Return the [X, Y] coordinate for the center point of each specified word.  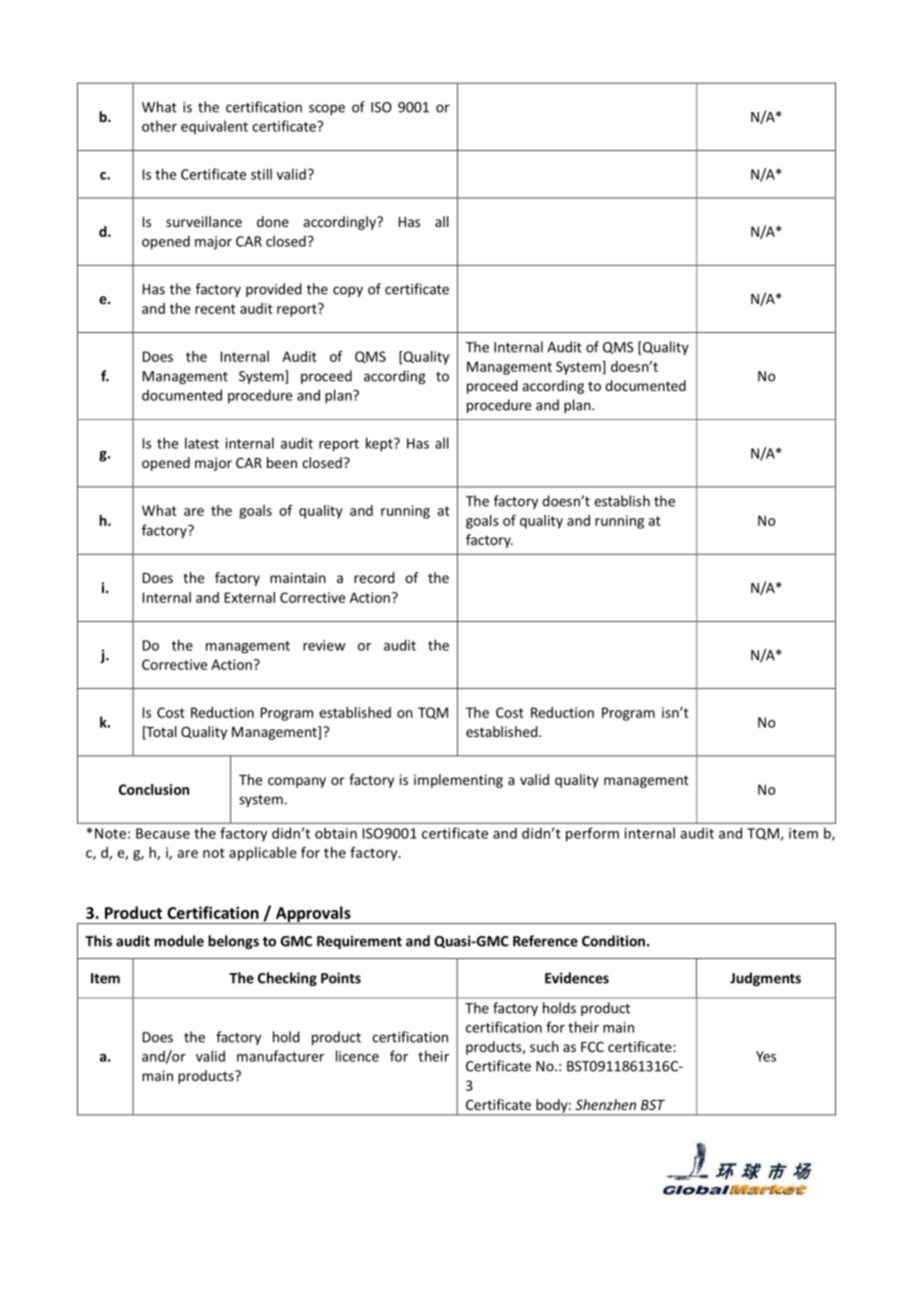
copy [348, 291]
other [159, 126]
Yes [766, 1056]
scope [327, 109]
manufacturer [280, 1056]
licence [357, 1056]
